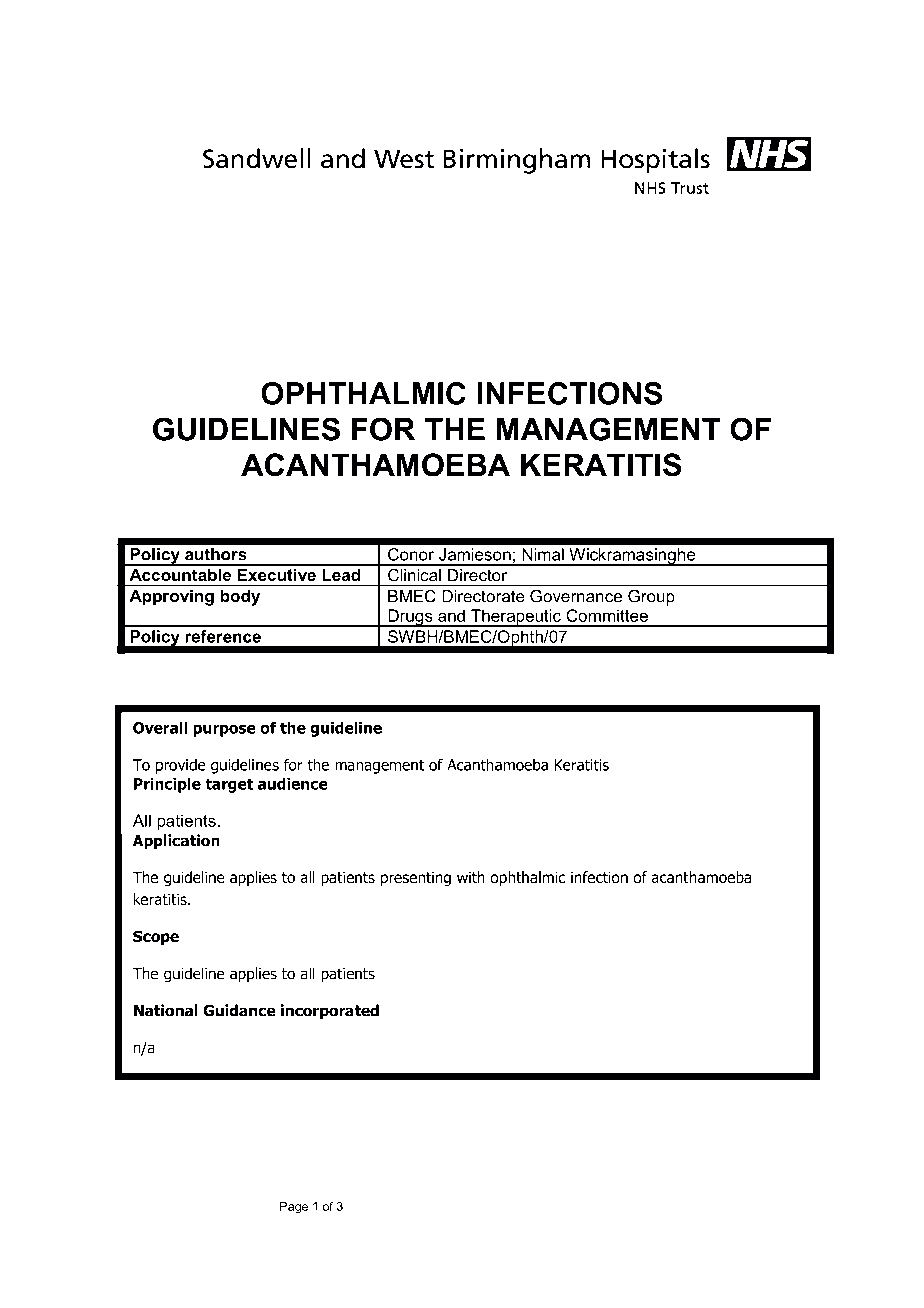 The height and width of the image is (1308, 924). What do you see at coordinates (410, 618) in the image?
I see `Drugs` at bounding box center [410, 618].
